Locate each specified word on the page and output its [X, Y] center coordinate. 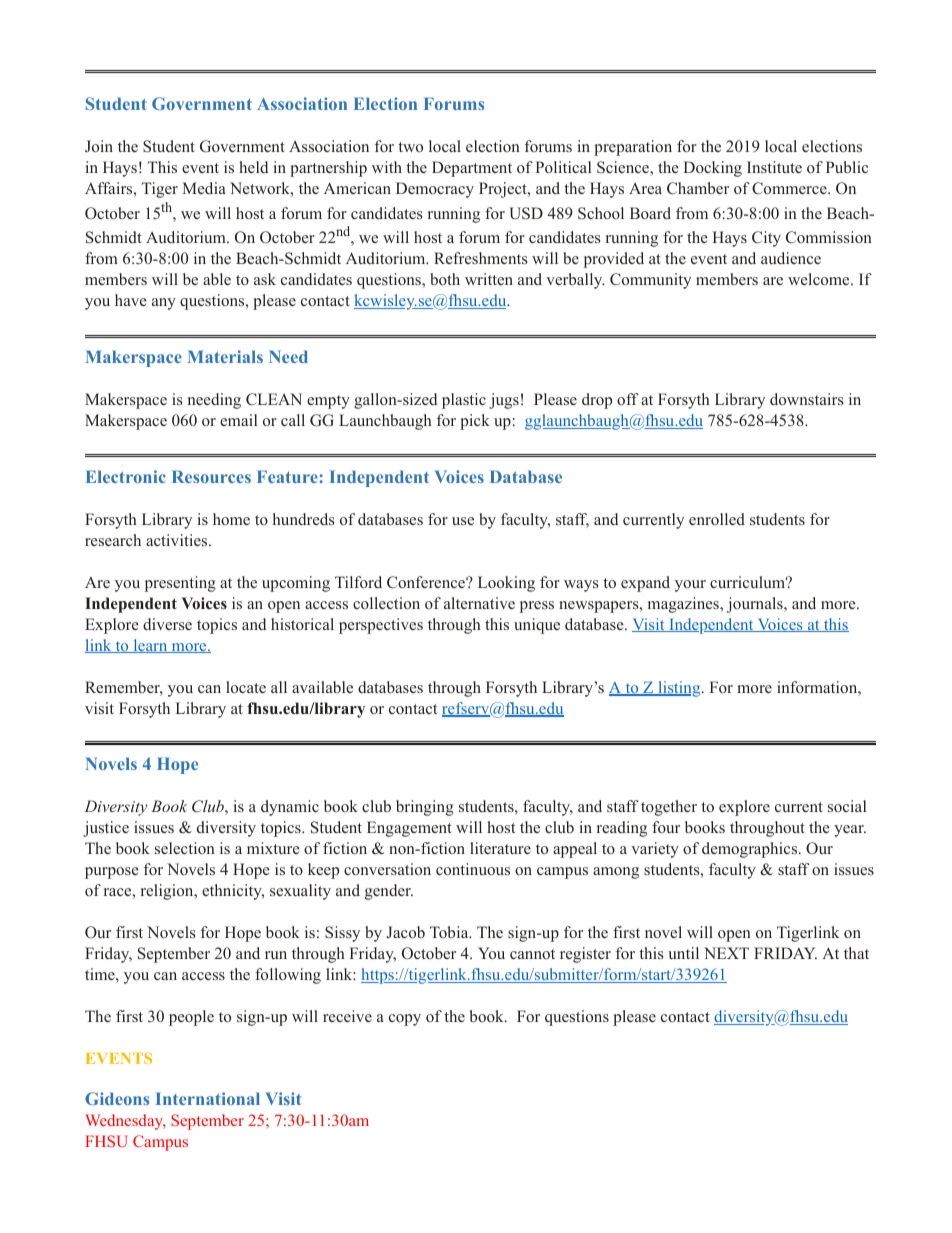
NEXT [726, 953]
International [208, 1098]
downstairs [807, 399]
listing [679, 689]
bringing [425, 808]
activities [178, 540]
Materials [225, 356]
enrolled [717, 519]
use [463, 521]
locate [246, 687]
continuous [473, 869]
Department [472, 169]
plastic [464, 401]
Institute [774, 167]
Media [204, 188]
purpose [112, 873]
